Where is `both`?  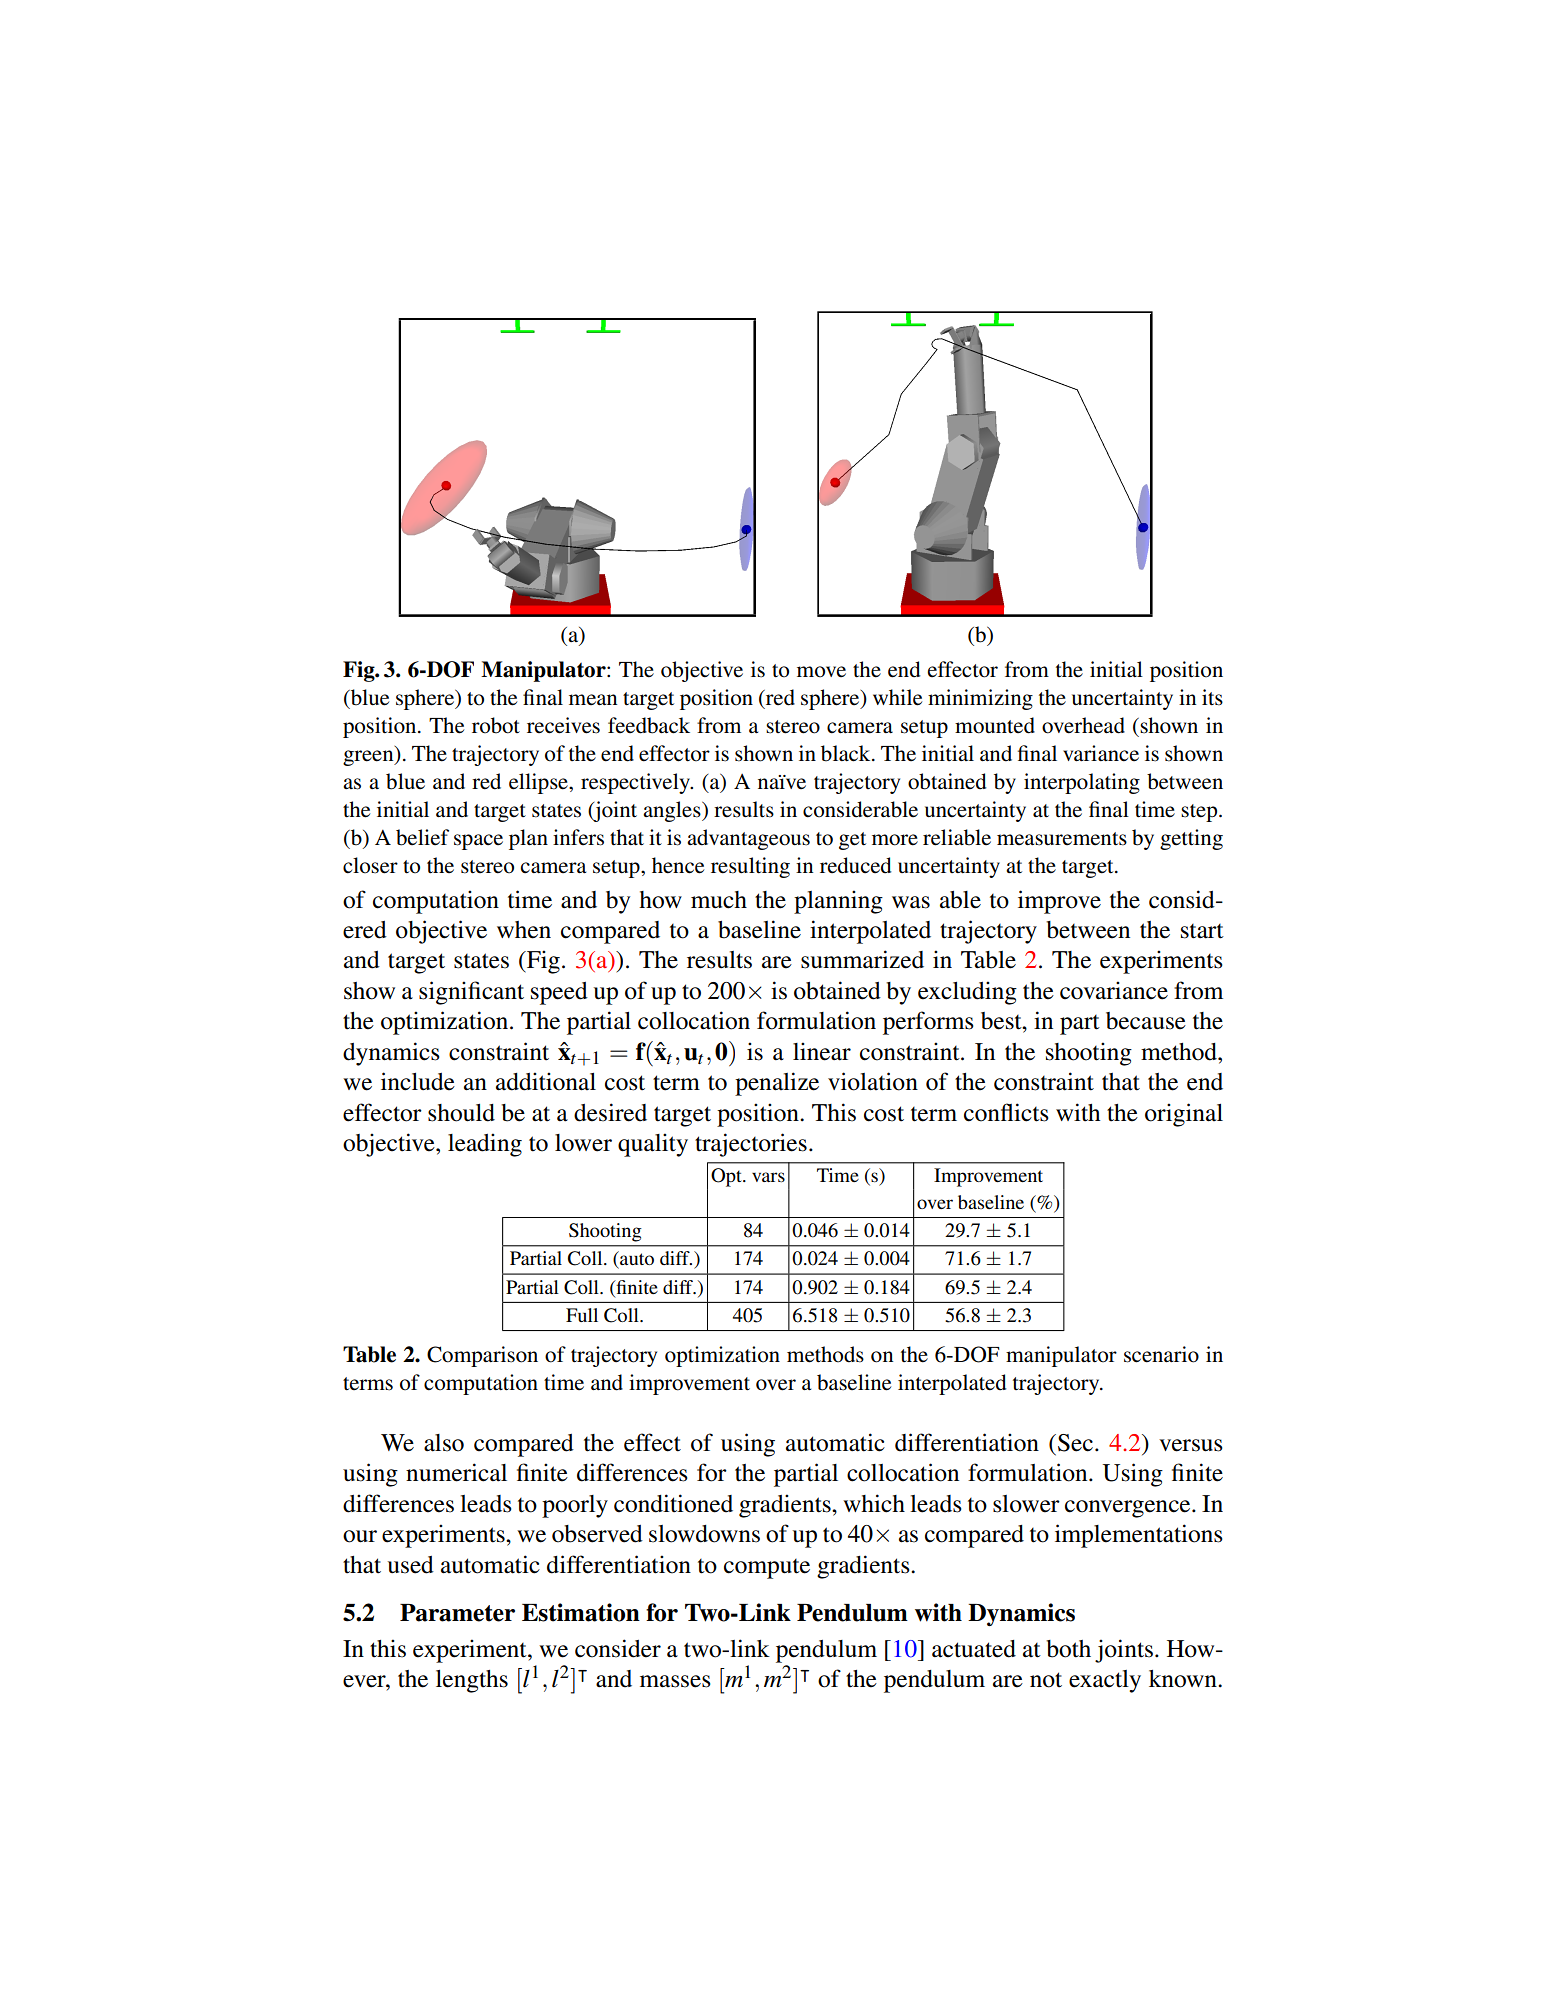 both is located at coordinates (1068, 1649).
